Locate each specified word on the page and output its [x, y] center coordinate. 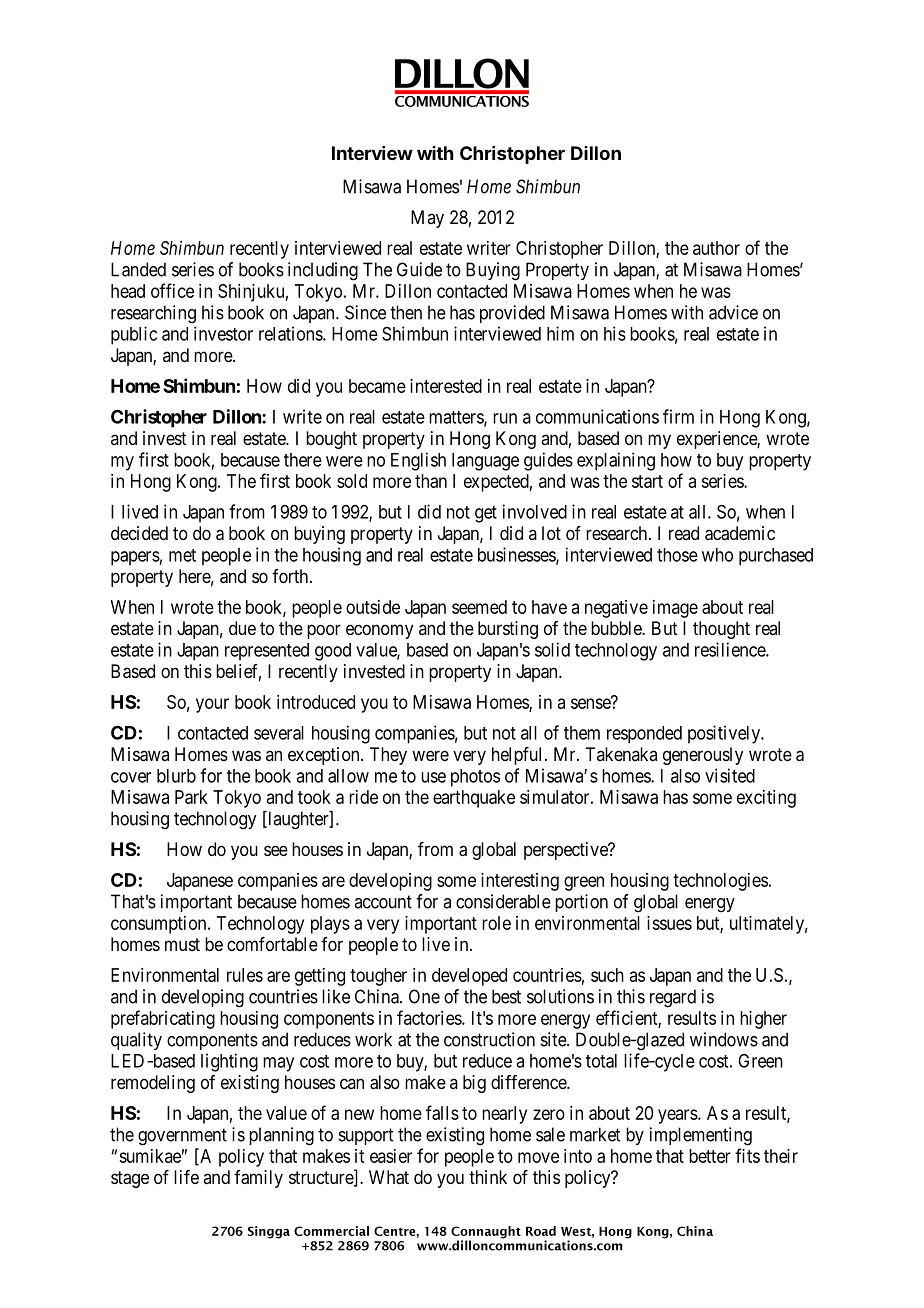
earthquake [474, 799]
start [647, 481]
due [242, 628]
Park [191, 797]
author [716, 248]
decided [139, 533]
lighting [229, 1062]
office [172, 290]
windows [724, 1039]
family [258, 1179]
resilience [731, 649]
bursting [508, 630]
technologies [720, 882]
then [406, 312]
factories [430, 1017]
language [485, 462]
